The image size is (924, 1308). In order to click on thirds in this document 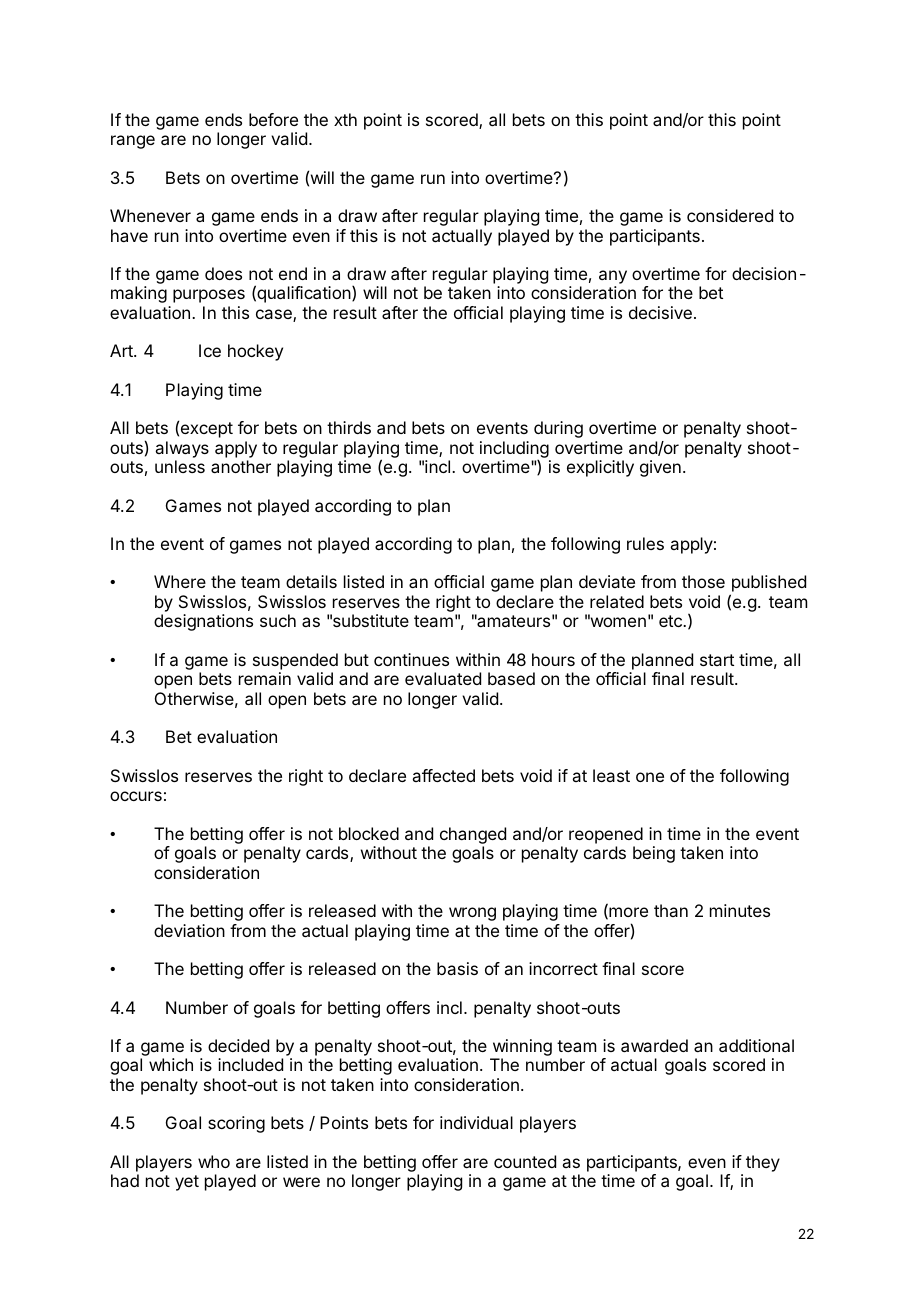, I will do `click(349, 427)`.
